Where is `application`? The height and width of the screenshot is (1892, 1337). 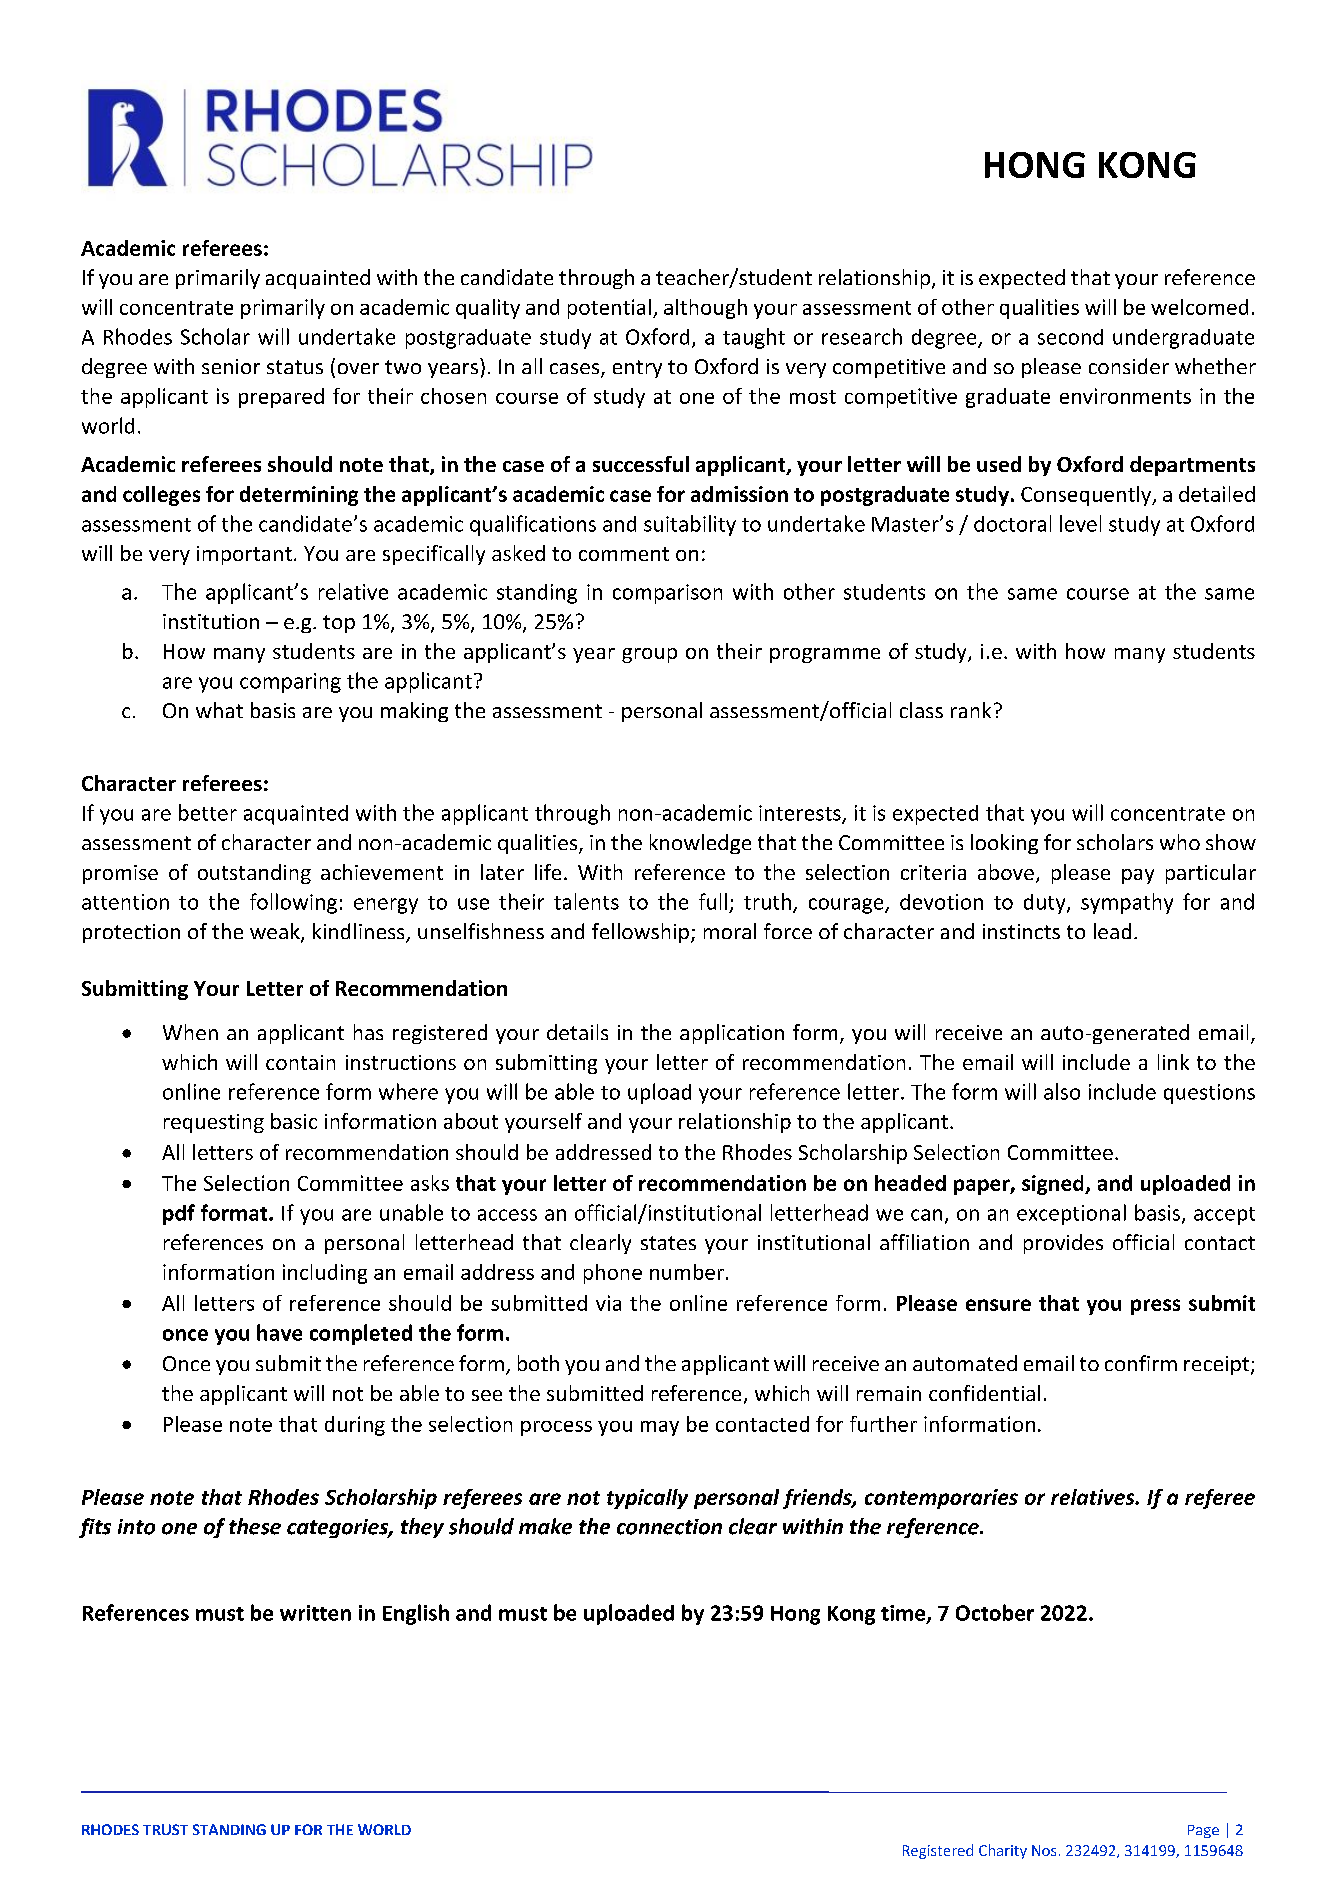
application is located at coordinates (732, 1034).
